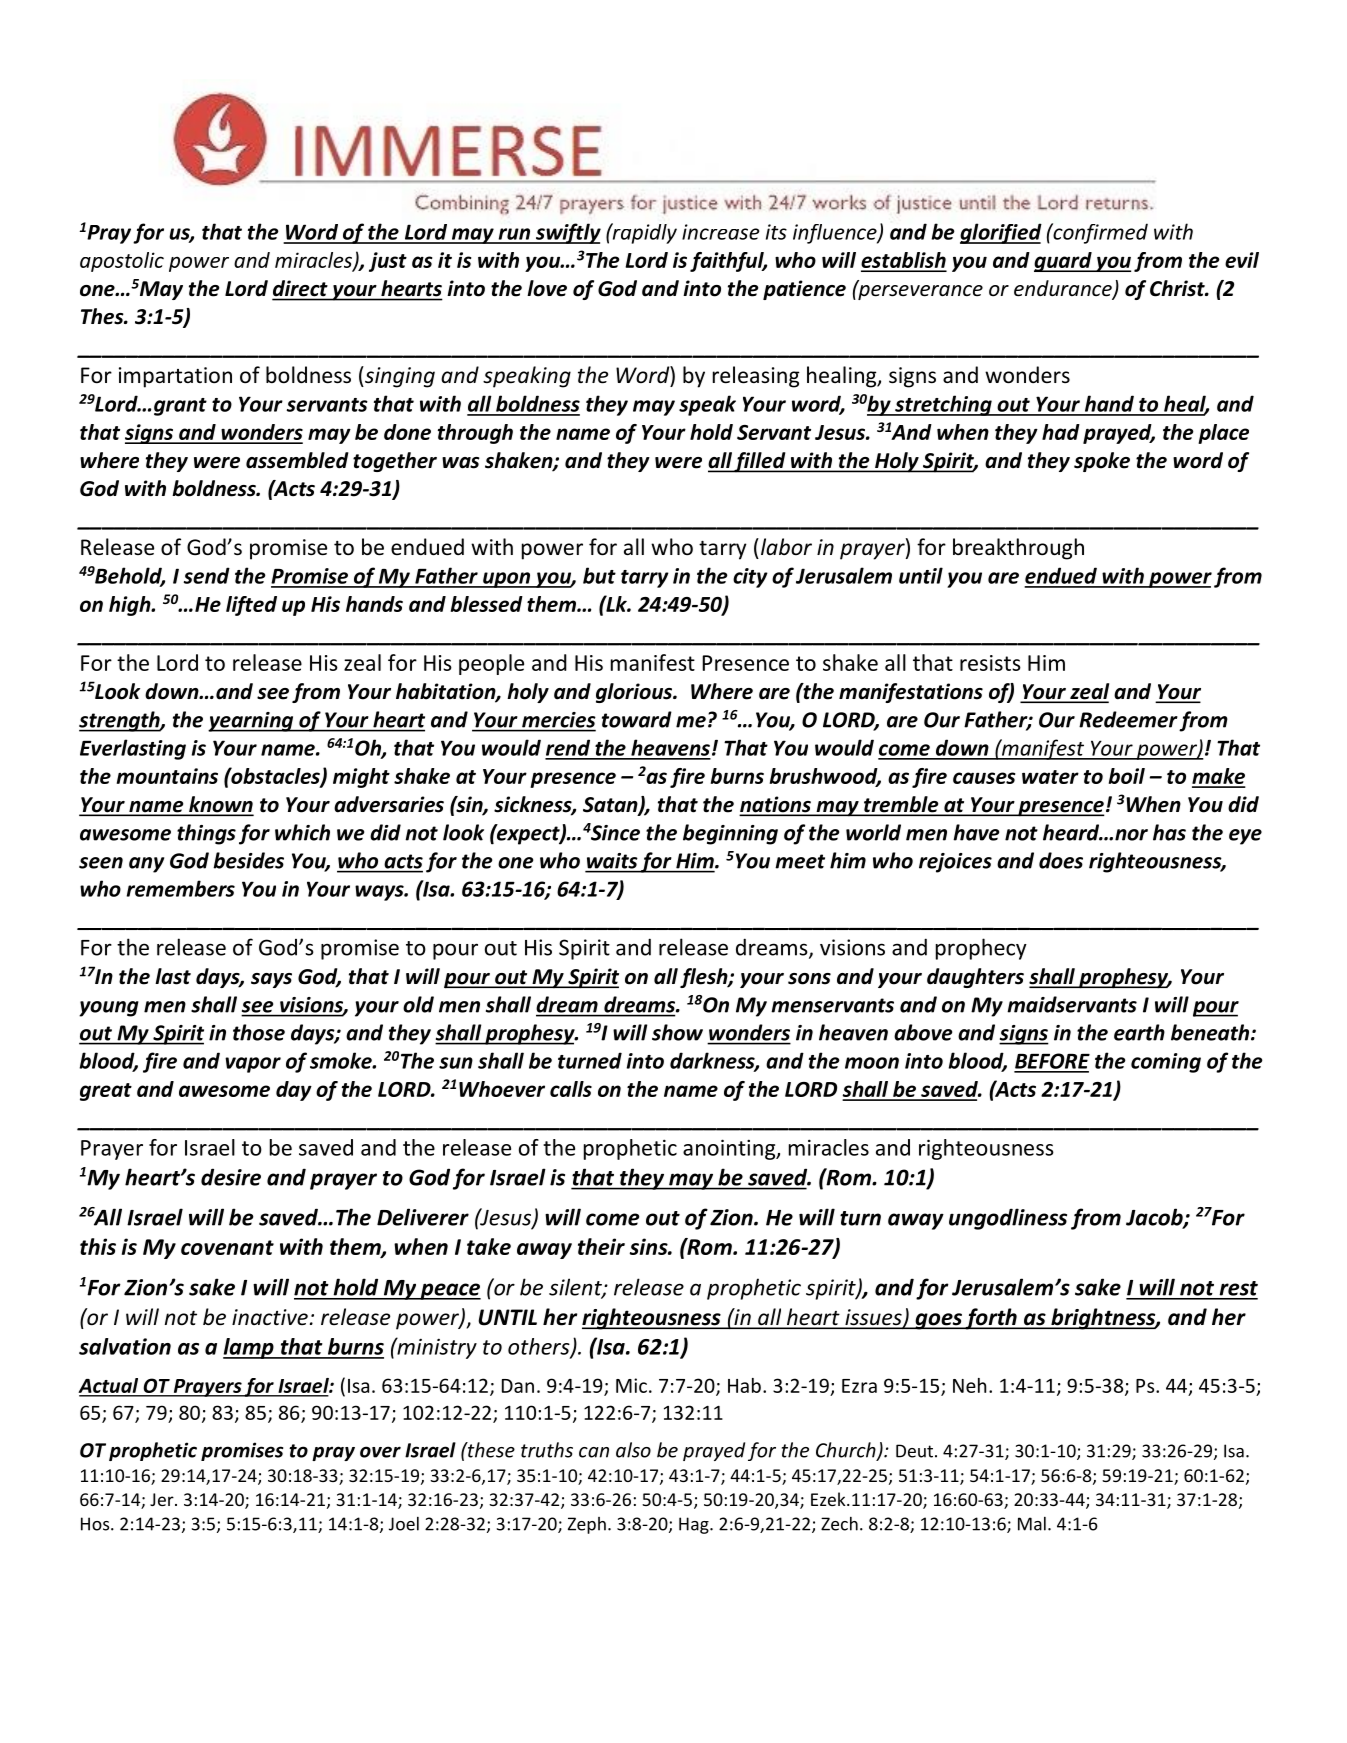 The height and width of the document is (1743, 1347). Describe the element at coordinates (695, 1525) in the document. I see `Hag` at that location.
